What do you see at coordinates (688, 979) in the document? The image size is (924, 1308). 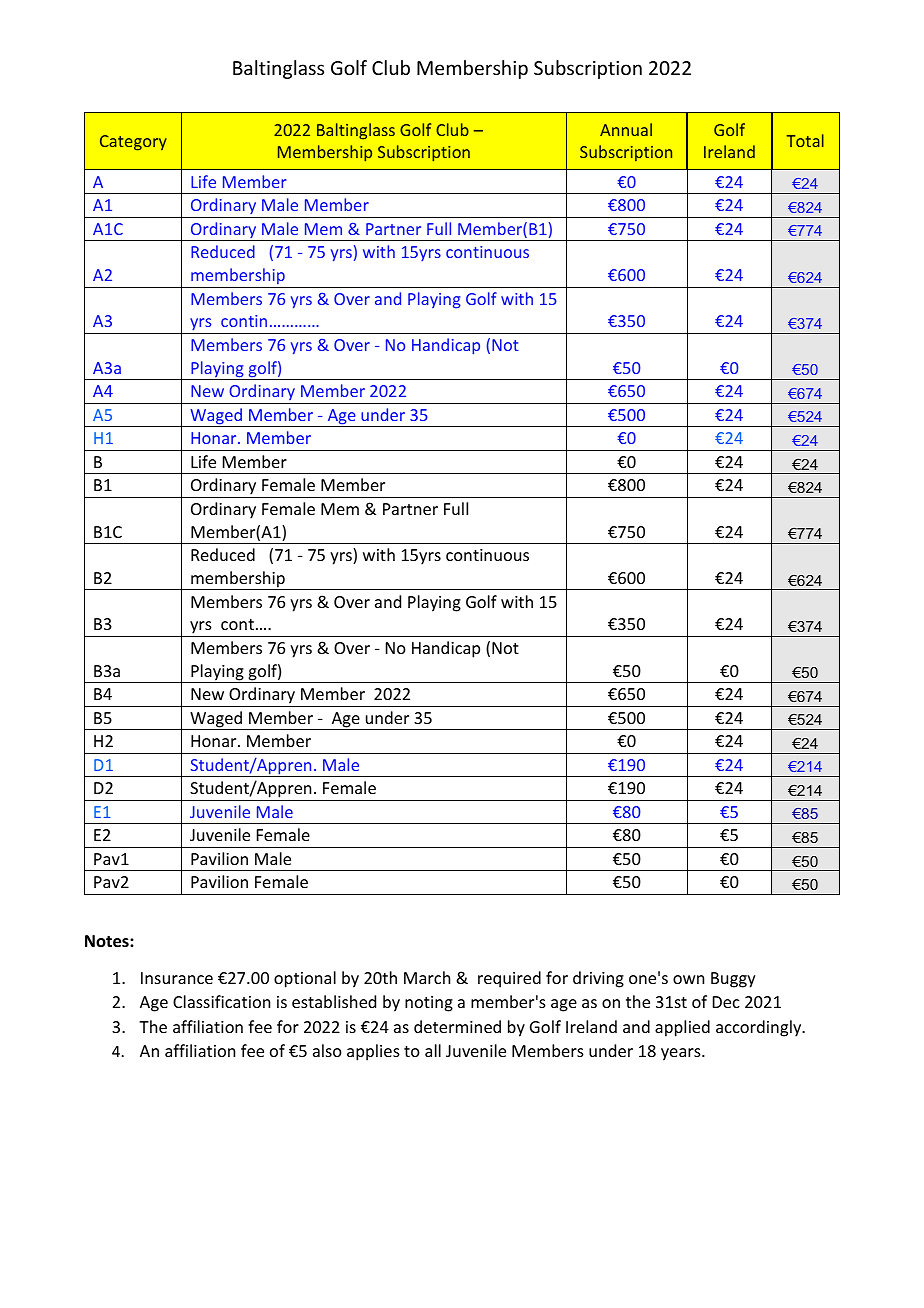 I see `own` at bounding box center [688, 979].
